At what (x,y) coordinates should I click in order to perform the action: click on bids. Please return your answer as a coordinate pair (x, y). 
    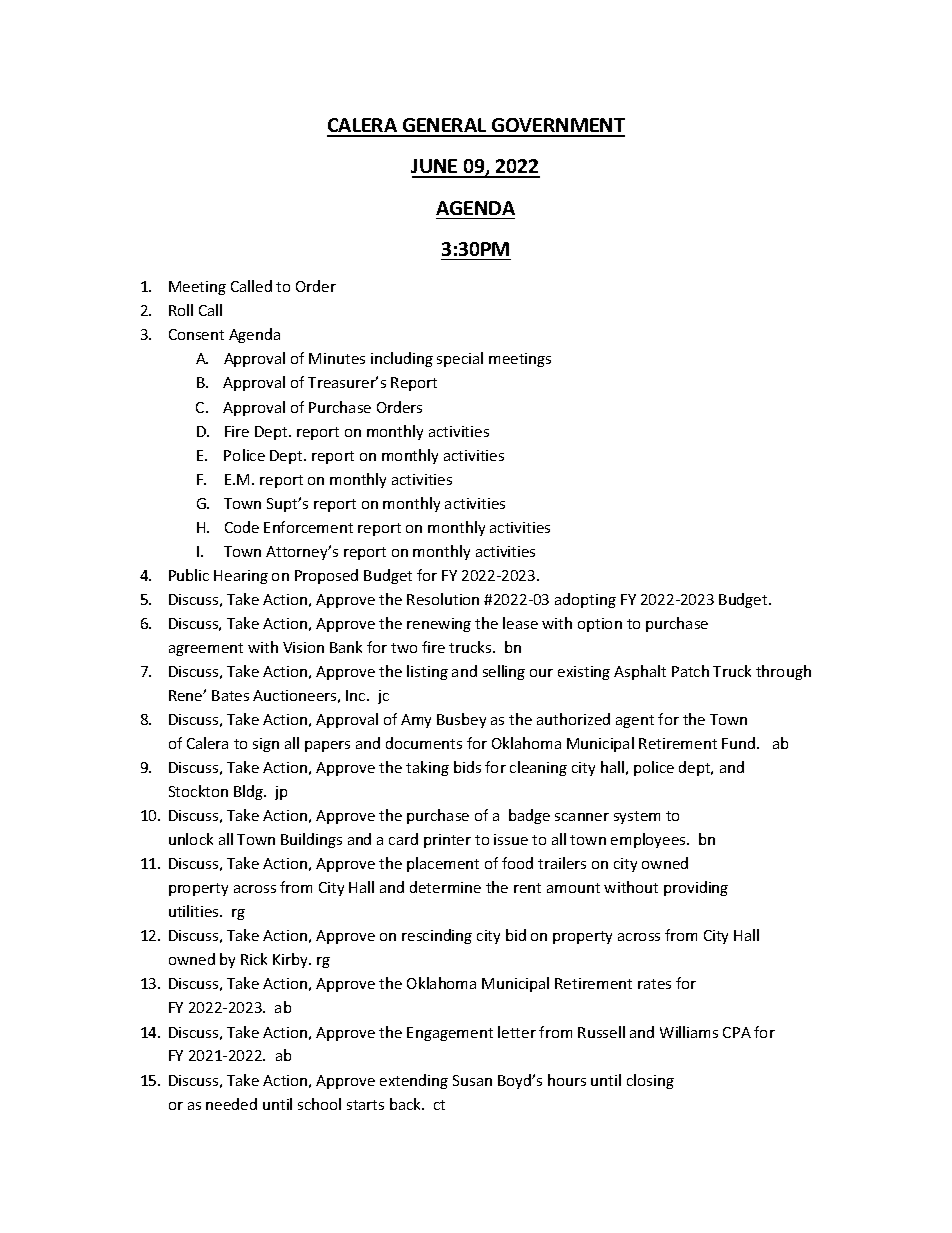
    Looking at the image, I should click on (467, 767).
